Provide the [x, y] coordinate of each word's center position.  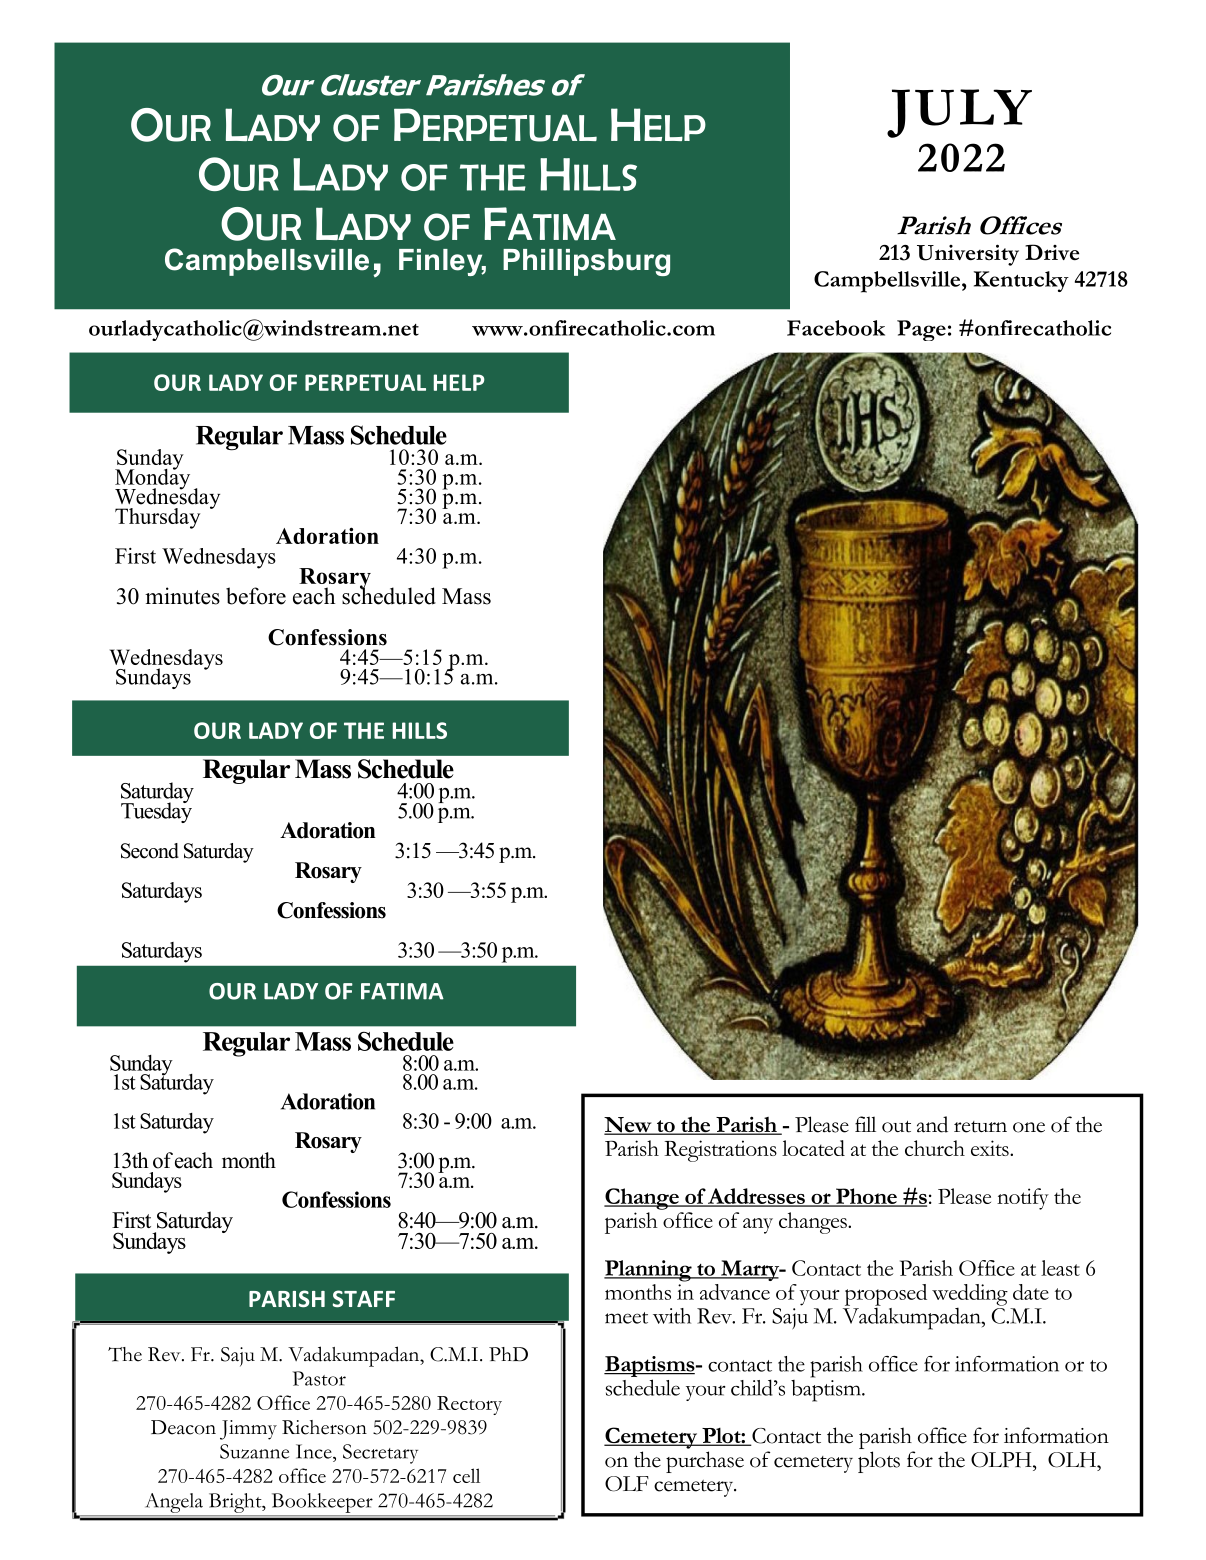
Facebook [836, 328]
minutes [182, 596]
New [629, 1126]
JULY [959, 113]
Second [150, 851]
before [256, 596]
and [932, 1124]
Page [921, 330]
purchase [705, 1462]
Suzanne [254, 1451]
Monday [152, 479]
